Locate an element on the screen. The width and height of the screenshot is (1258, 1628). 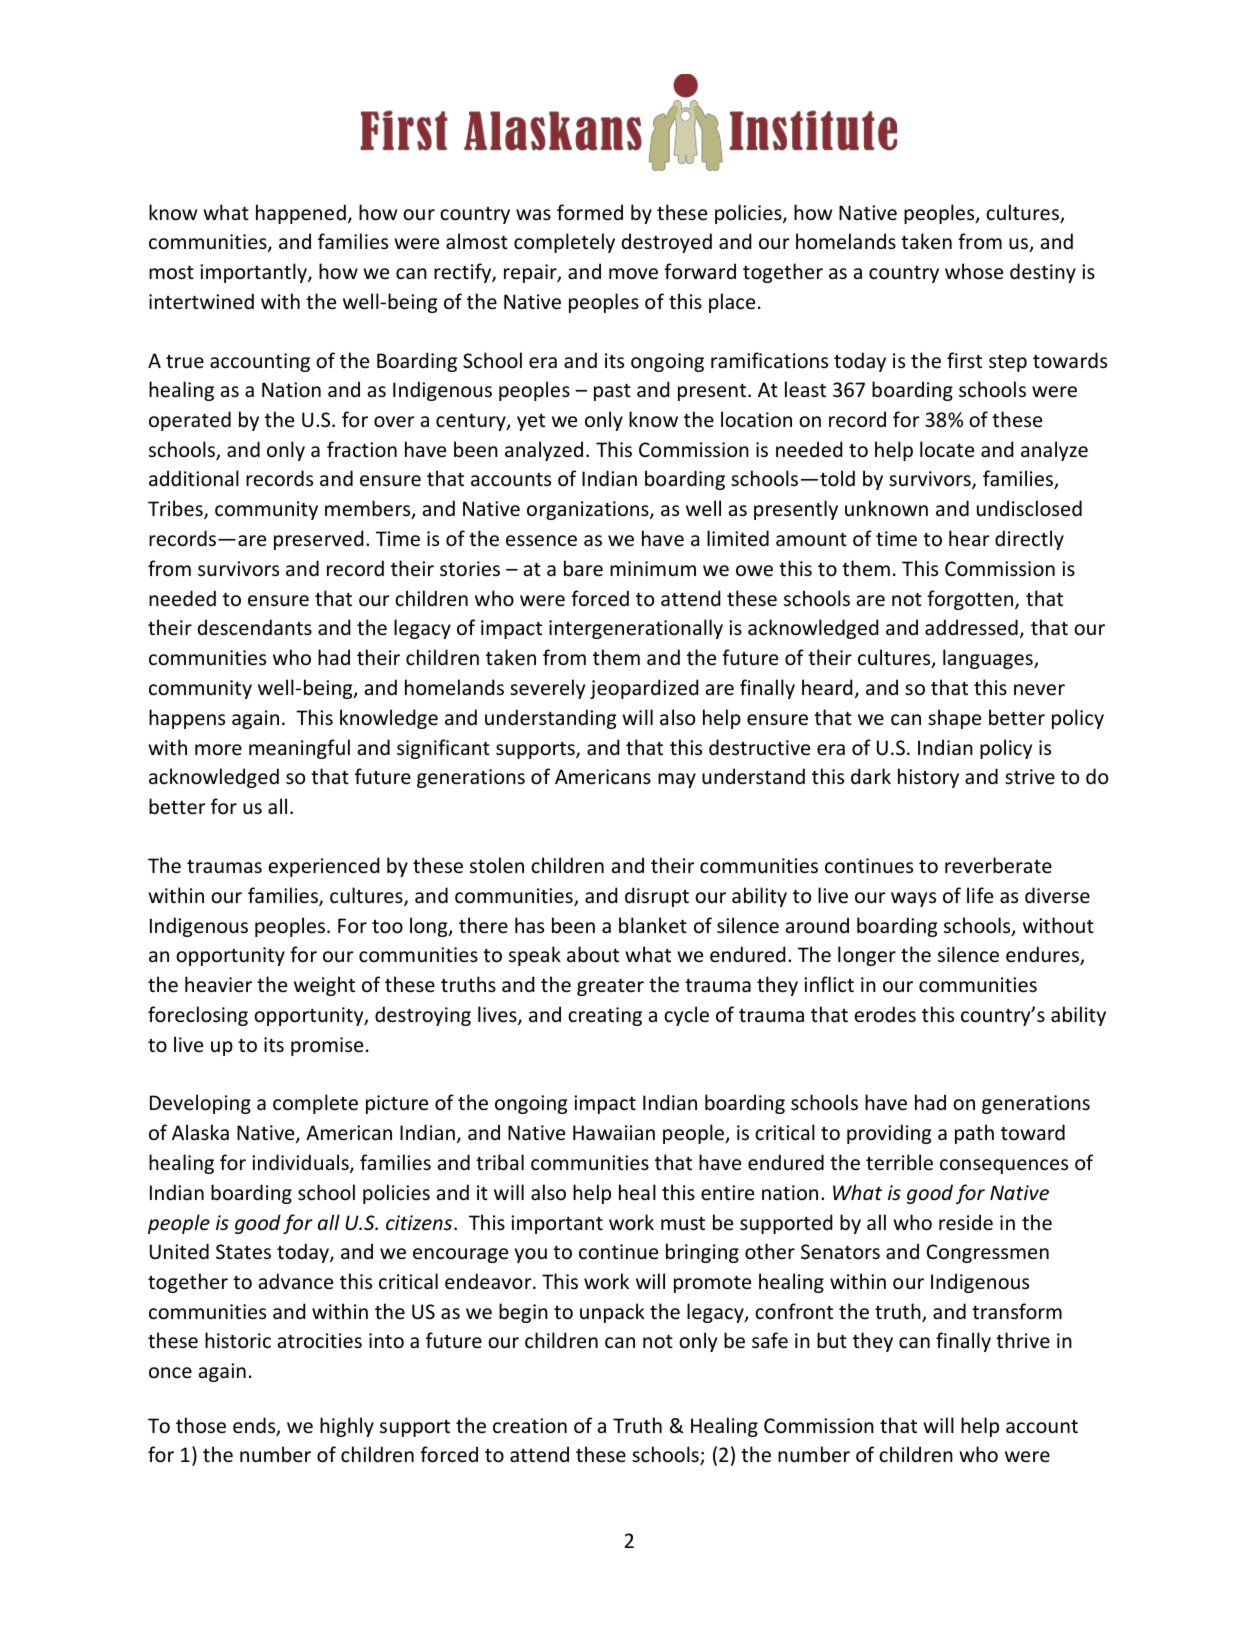
historic is located at coordinates (238, 1340).
